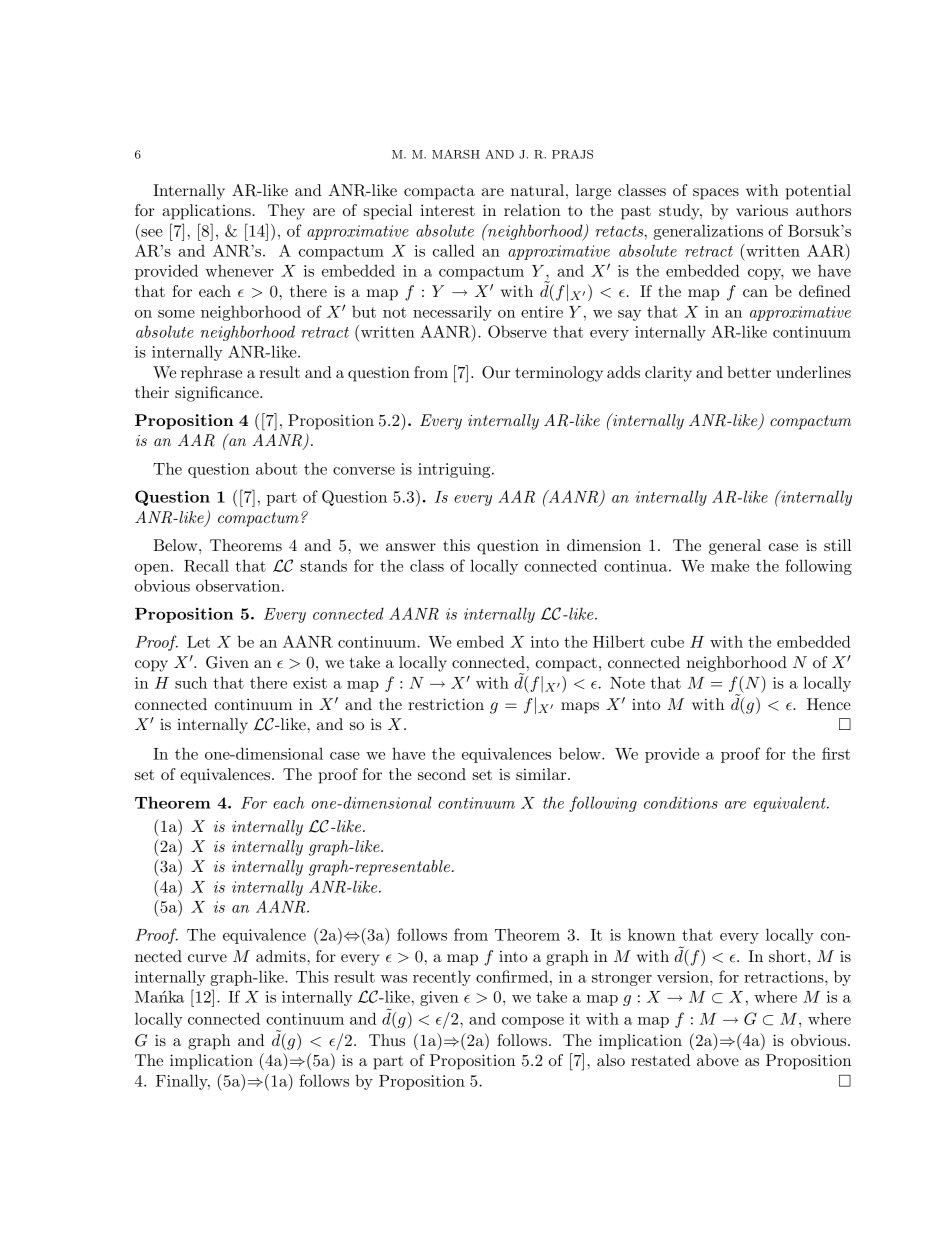 The height and width of the screenshot is (1233, 952). Describe the element at coordinates (537, 190) in the screenshot. I see `natural` at that location.
